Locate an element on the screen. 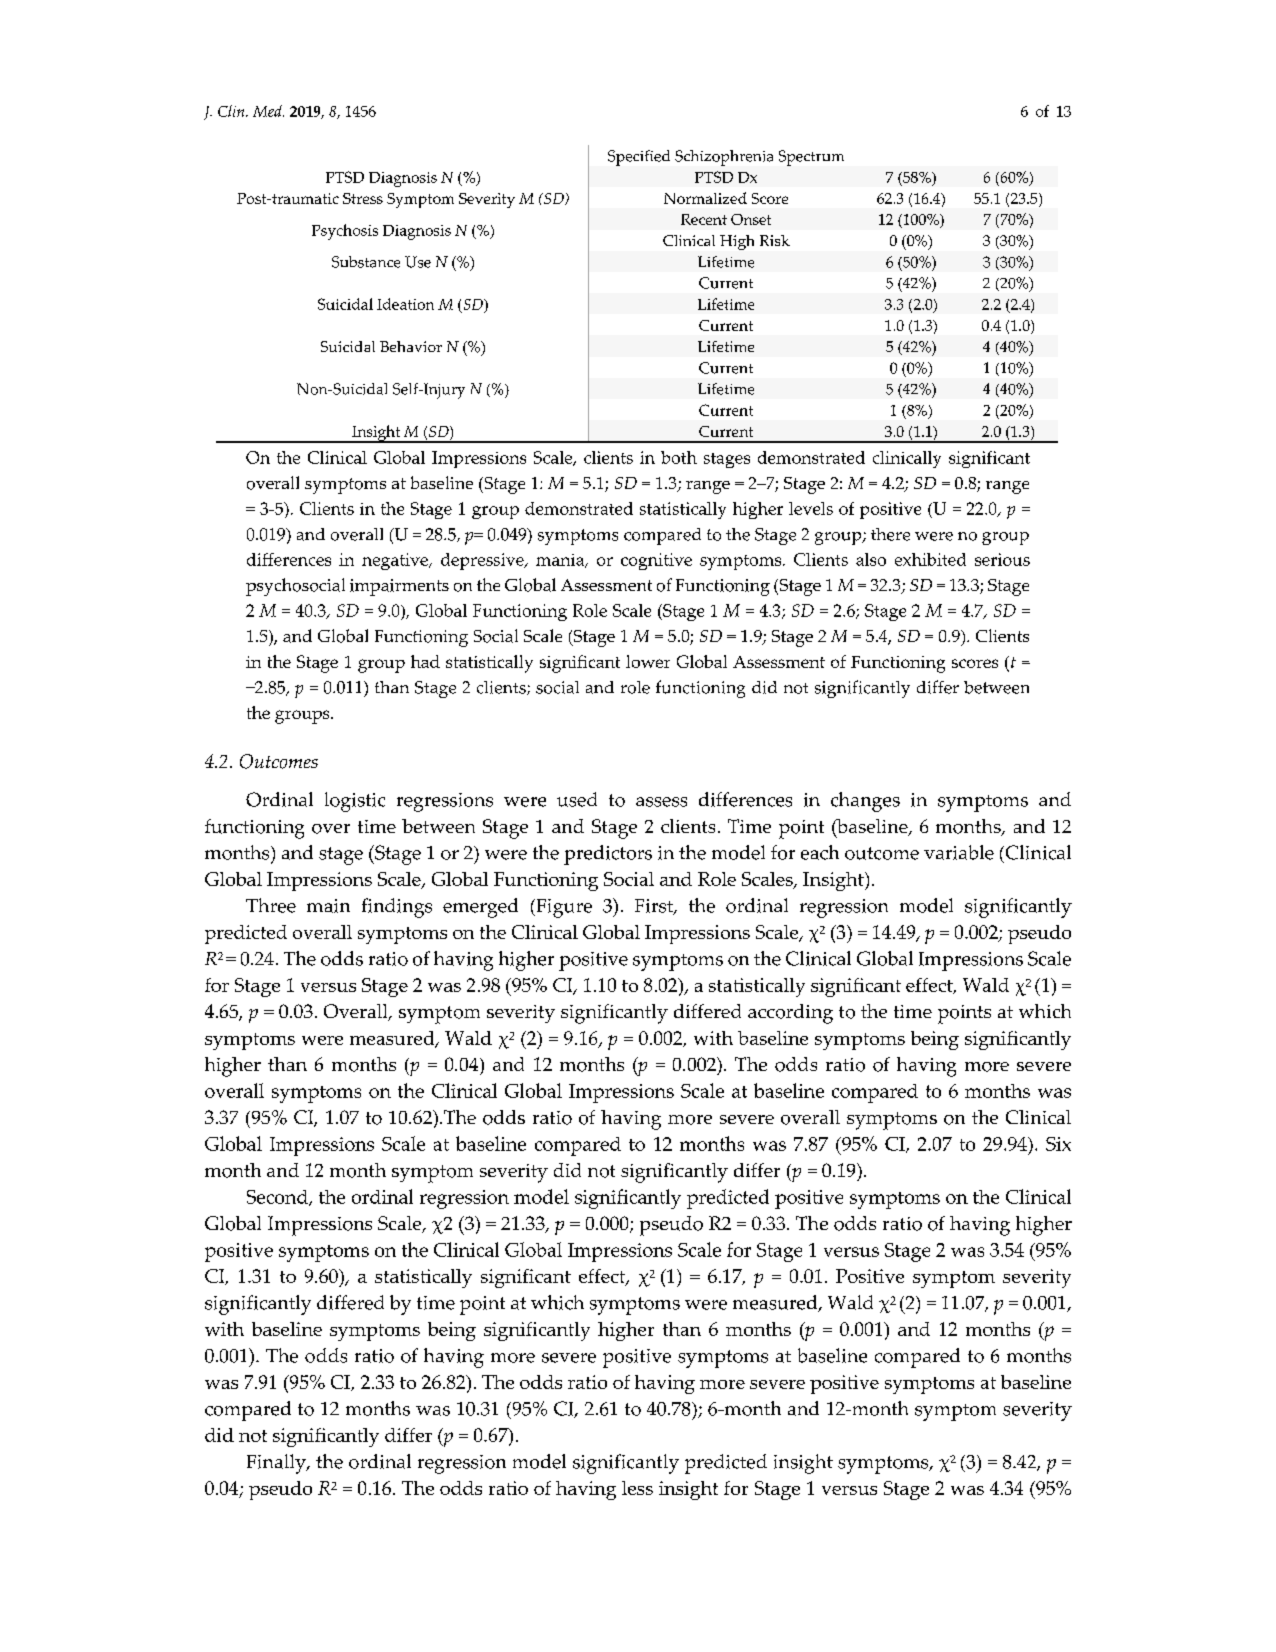 This screenshot has height=1652, width=1276. according is located at coordinates (790, 1014).
